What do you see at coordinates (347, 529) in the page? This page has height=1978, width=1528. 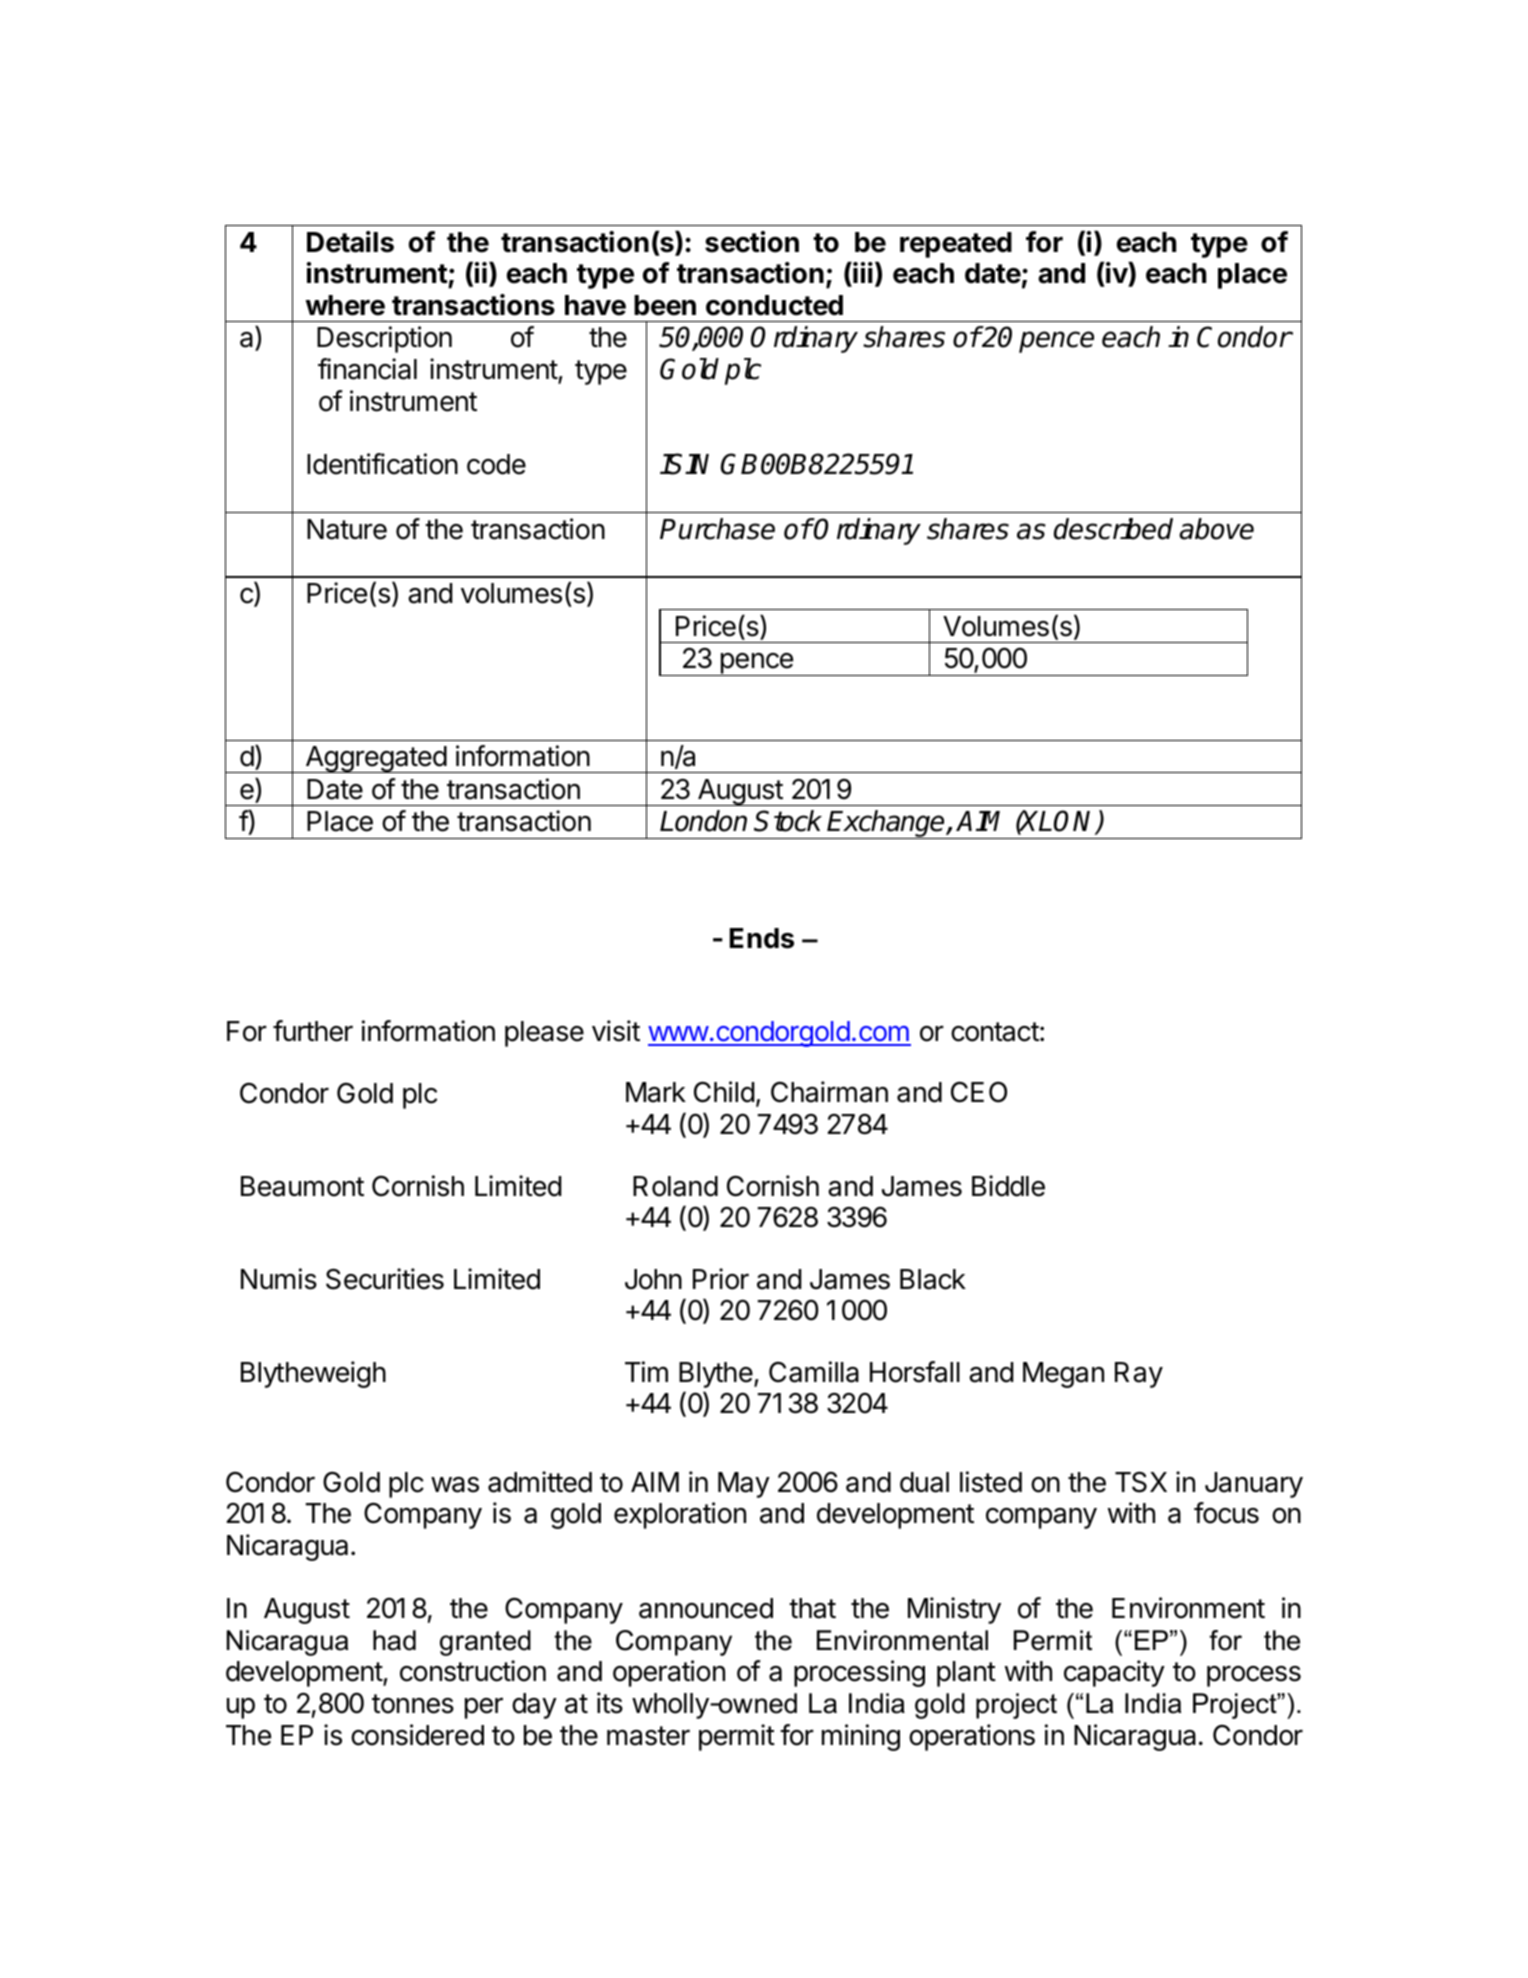 I see `Nature` at bounding box center [347, 529].
